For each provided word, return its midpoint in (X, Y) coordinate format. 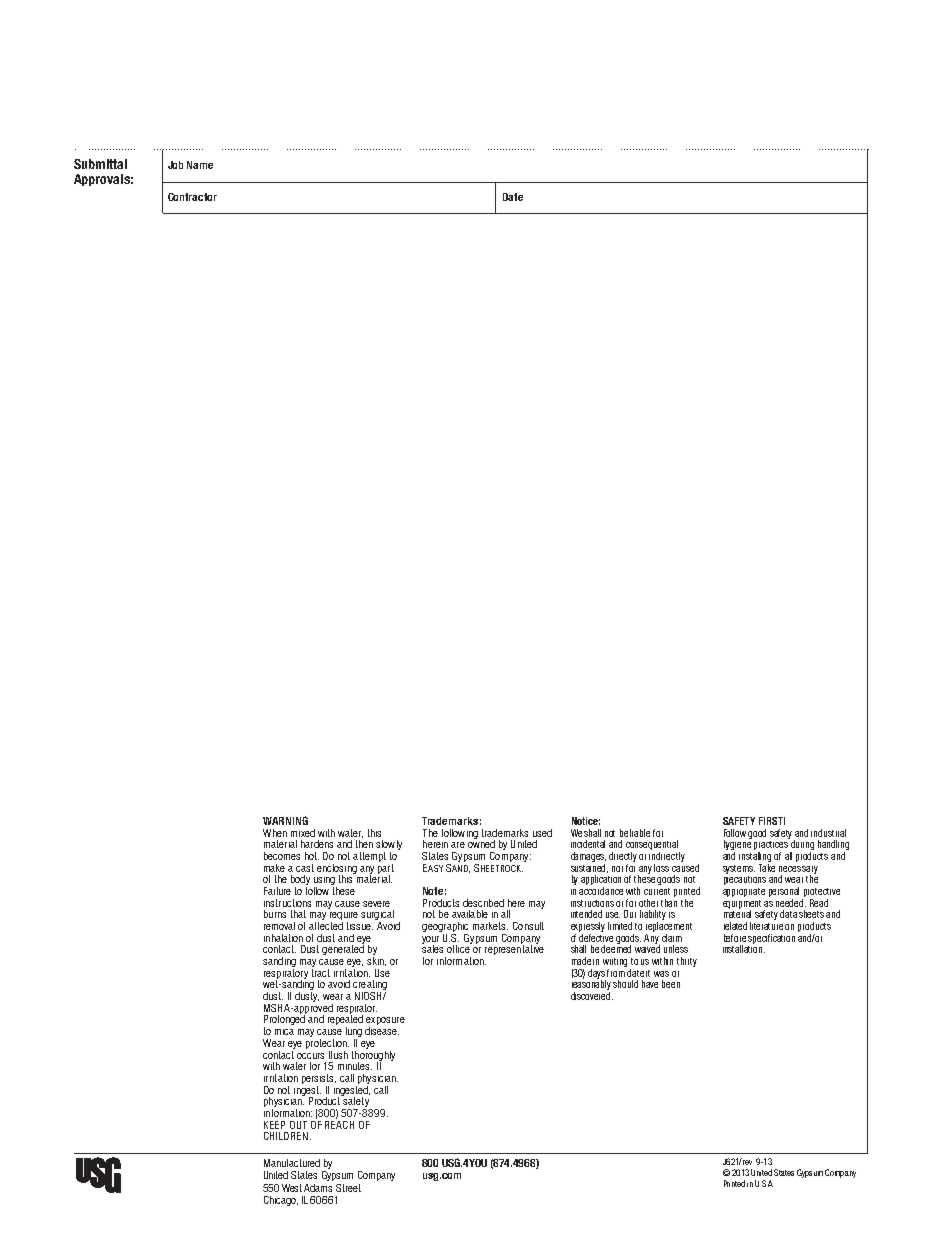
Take (767, 866)
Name (200, 165)
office (459, 948)
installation (744, 948)
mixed (303, 833)
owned (481, 843)
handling (833, 846)
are (458, 845)
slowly (389, 846)
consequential (653, 846)
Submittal (100, 164)
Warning (285, 820)
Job (175, 165)
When (275, 833)
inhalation (283, 938)
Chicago (281, 1201)
